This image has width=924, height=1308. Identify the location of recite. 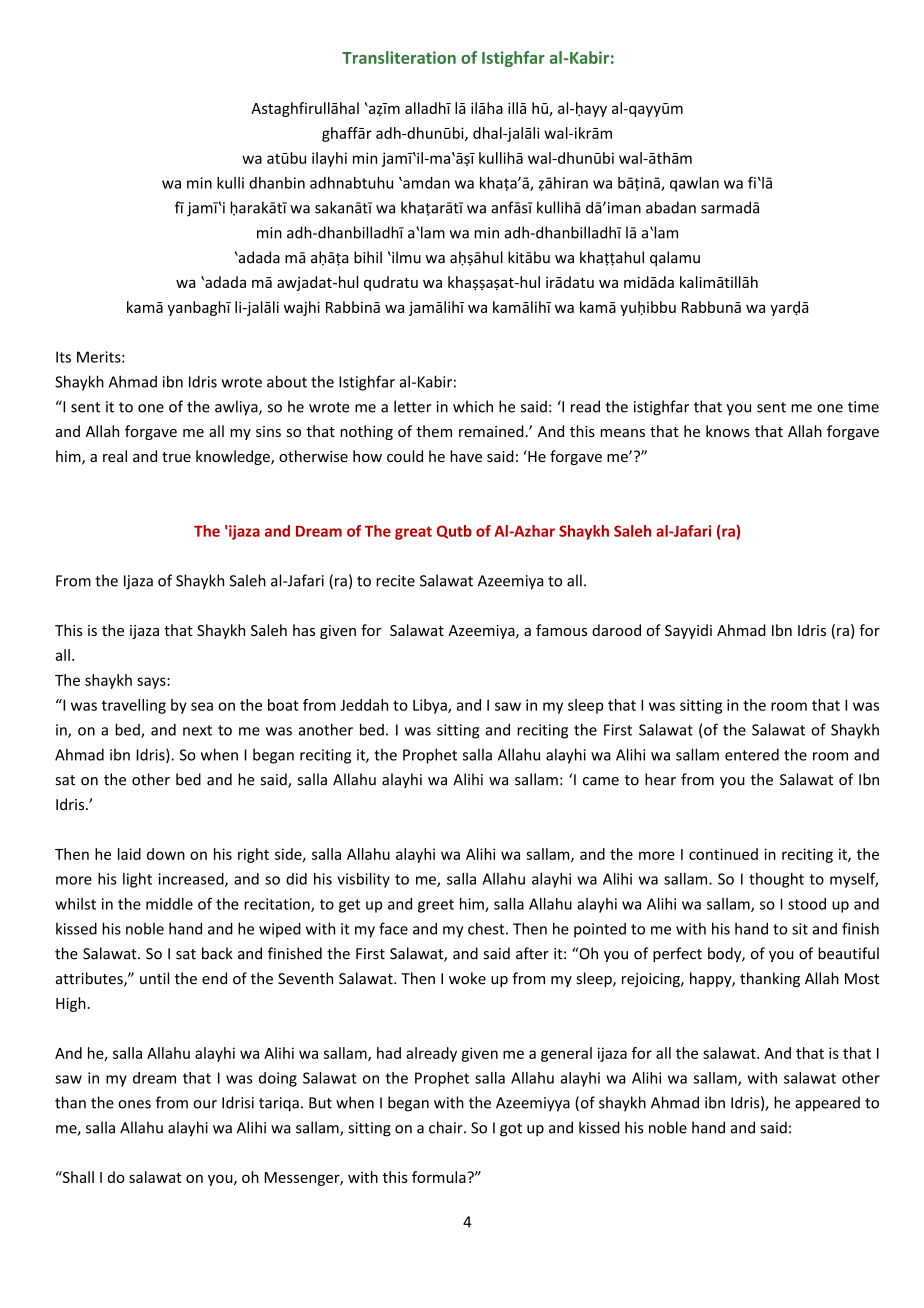
(395, 581).
